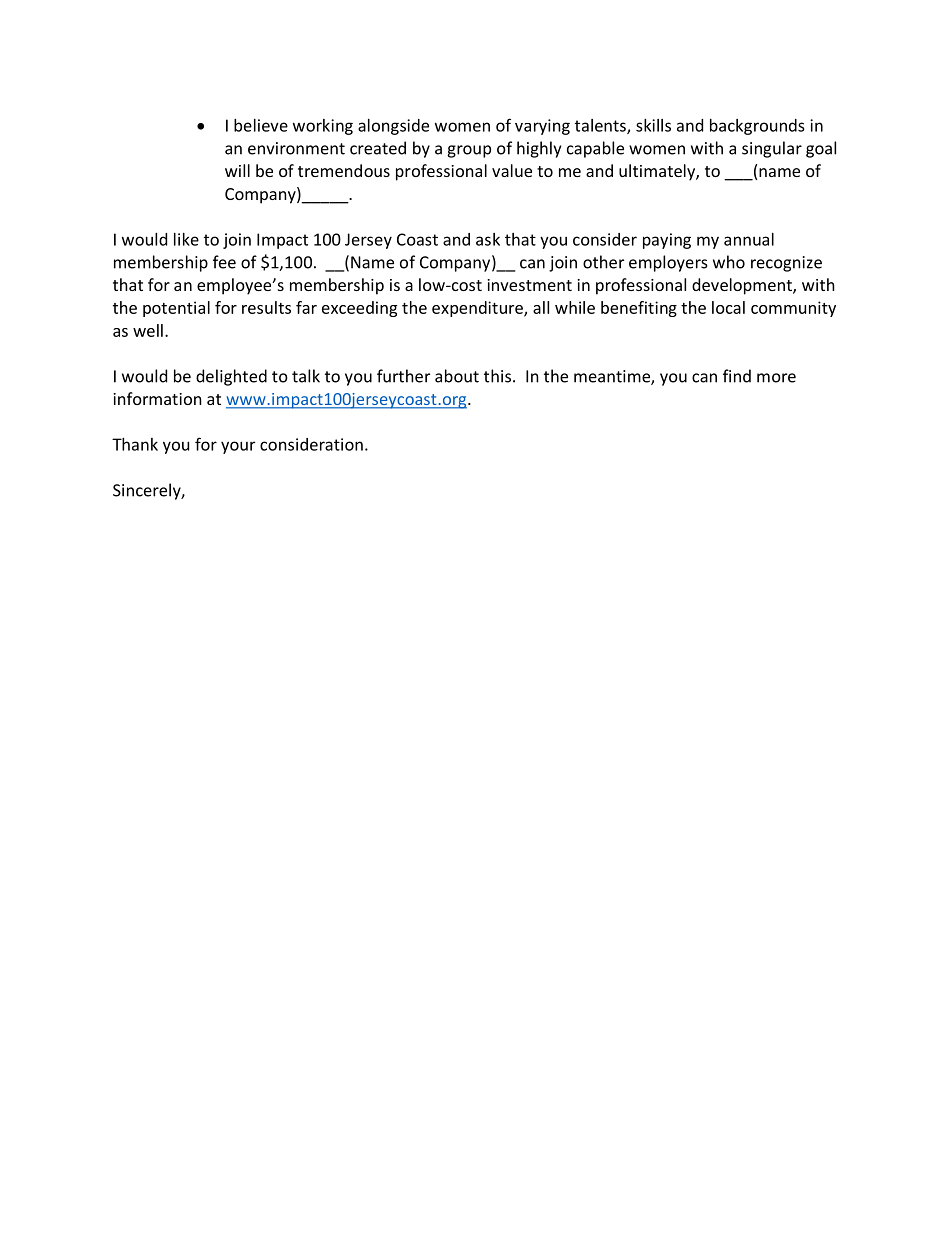 Image resolution: width=952 pixels, height=1233 pixels. I want to click on ask, so click(488, 239).
